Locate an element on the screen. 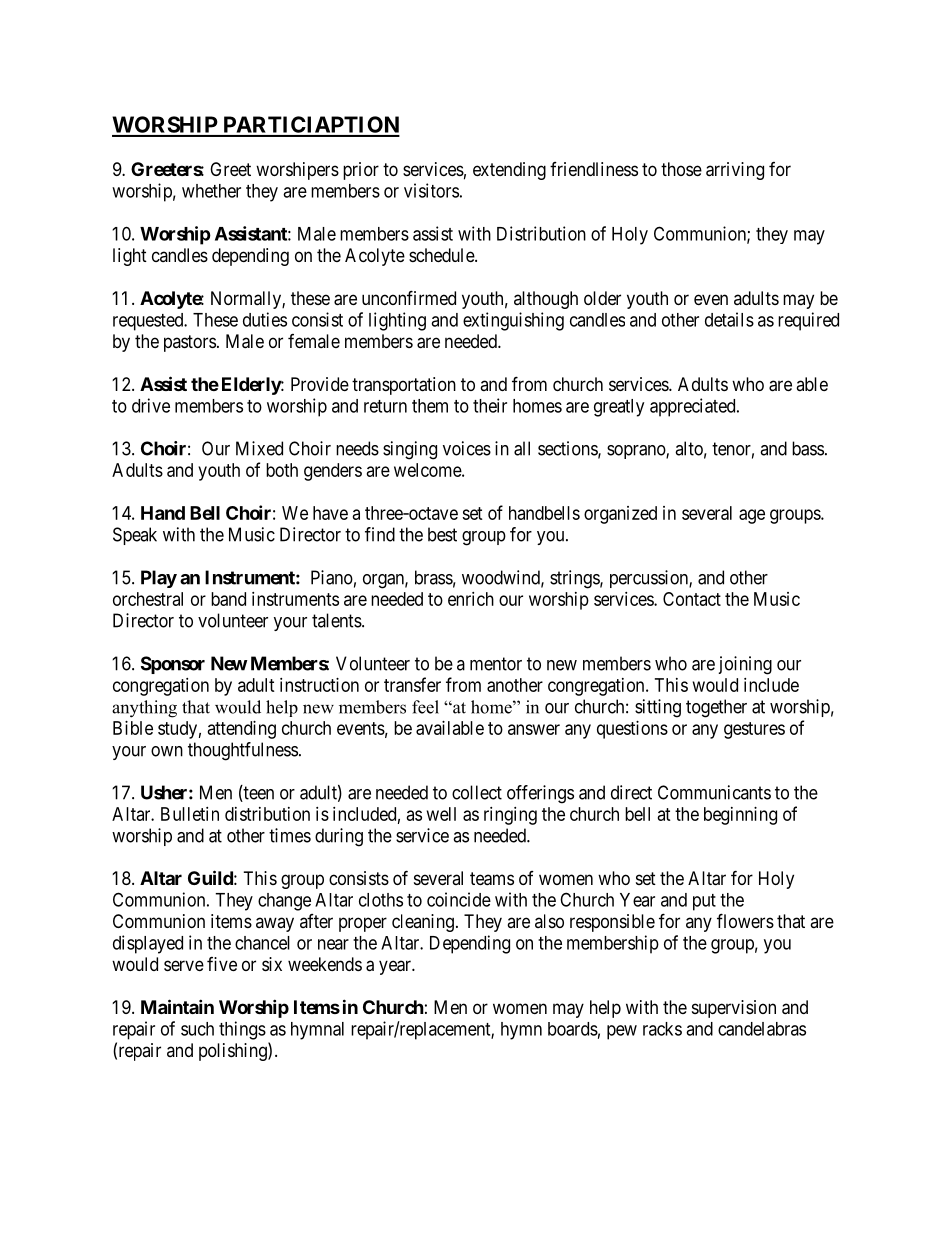 This screenshot has width=952, height=1233. visitors is located at coordinates (431, 190).
